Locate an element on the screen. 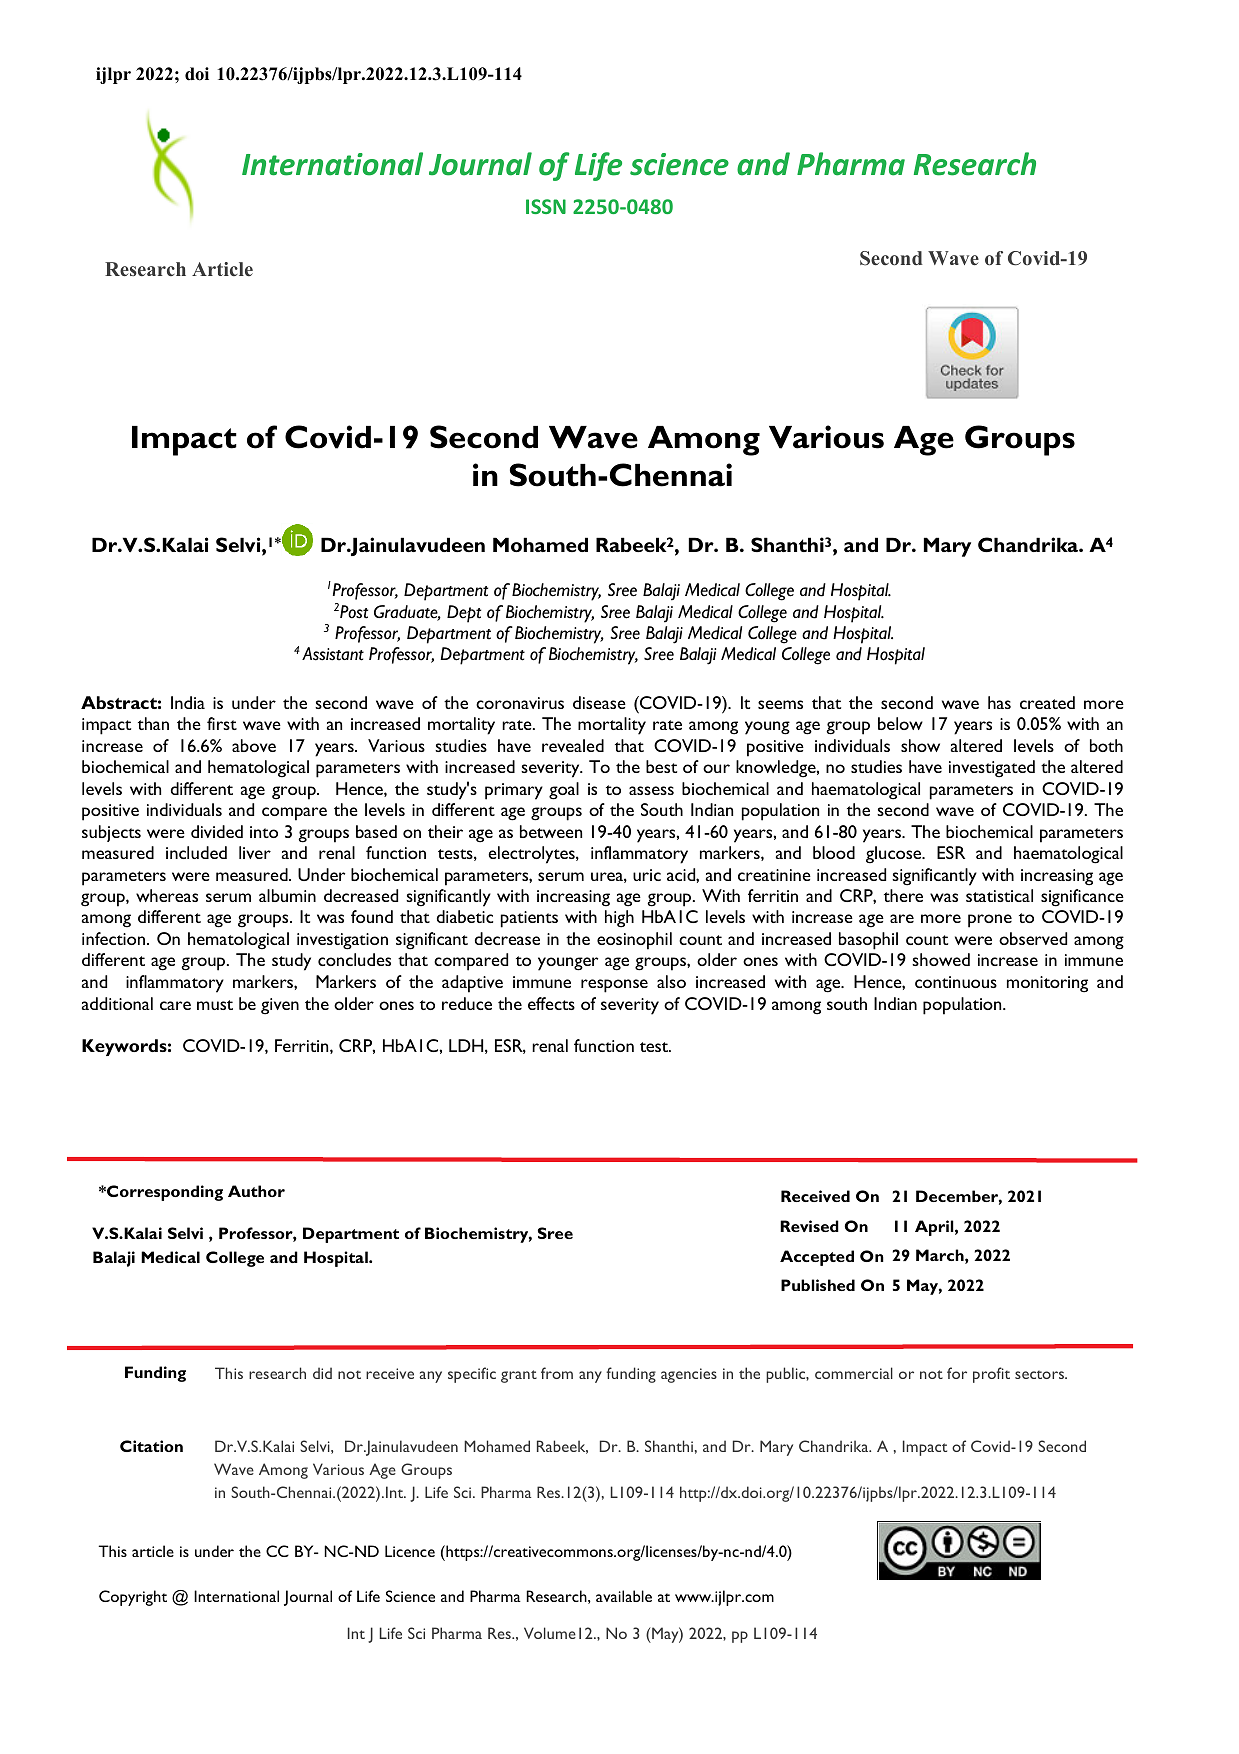 The image size is (1239, 1754). created is located at coordinates (1047, 702).
